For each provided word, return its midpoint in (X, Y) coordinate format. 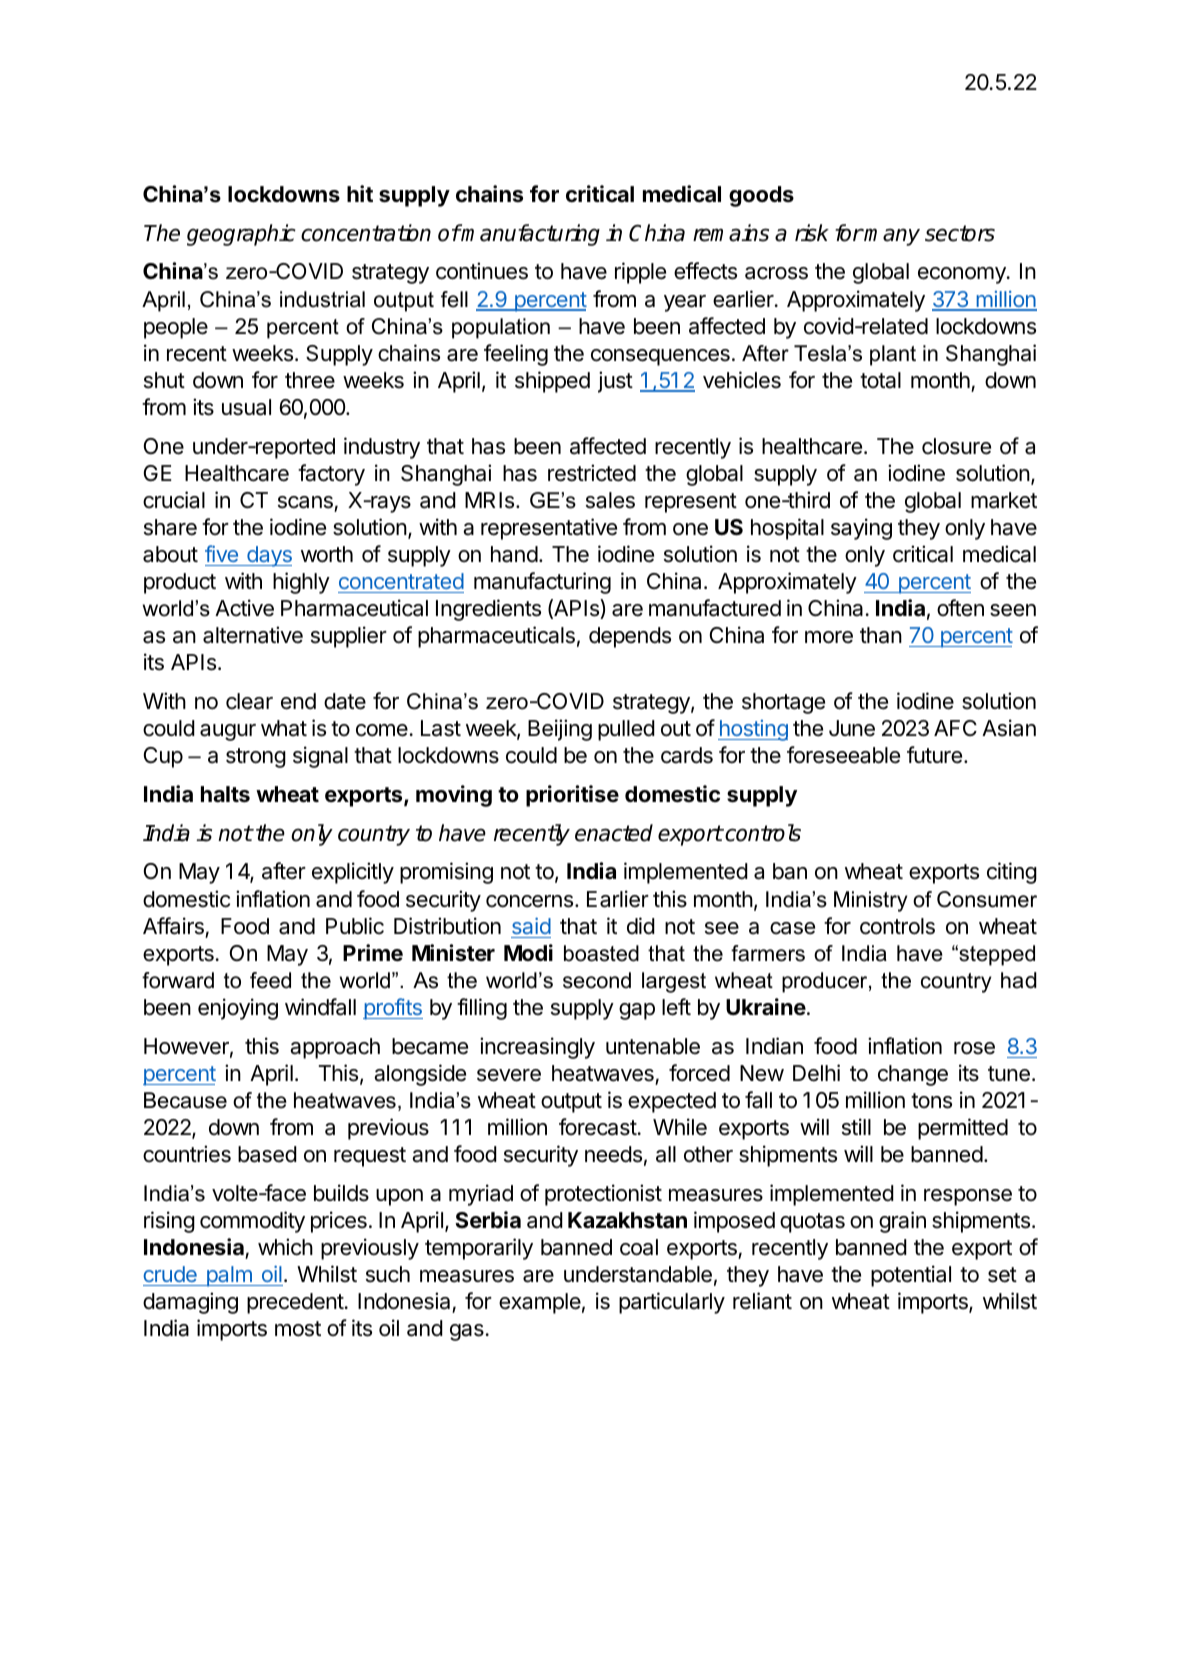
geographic (241, 235)
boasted (601, 953)
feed (270, 980)
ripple (640, 273)
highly (301, 583)
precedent (295, 1303)
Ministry (870, 901)
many (891, 237)
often (960, 608)
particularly (672, 1303)
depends (630, 637)
